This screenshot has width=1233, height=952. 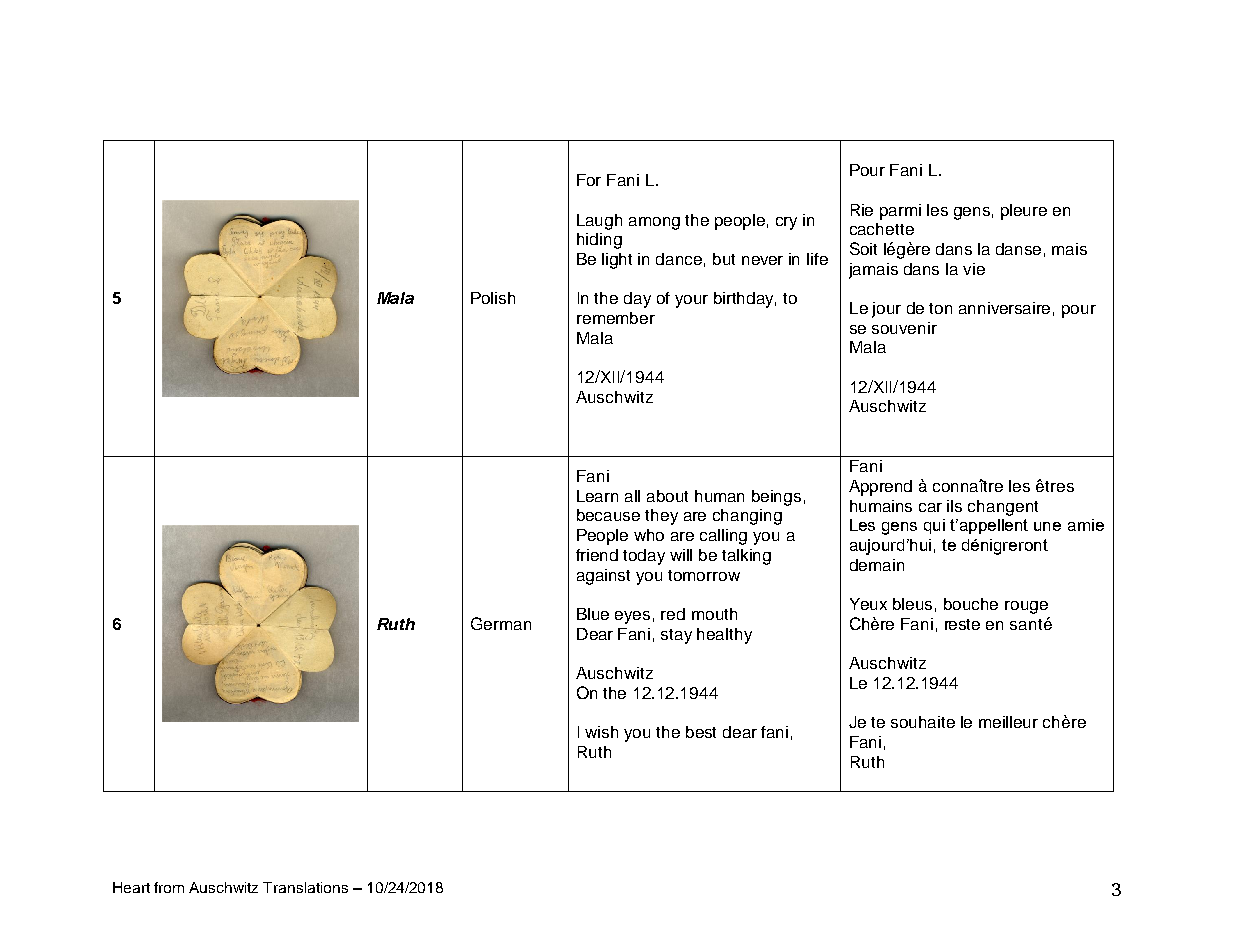 What do you see at coordinates (900, 212) in the screenshot?
I see `parmi` at bounding box center [900, 212].
